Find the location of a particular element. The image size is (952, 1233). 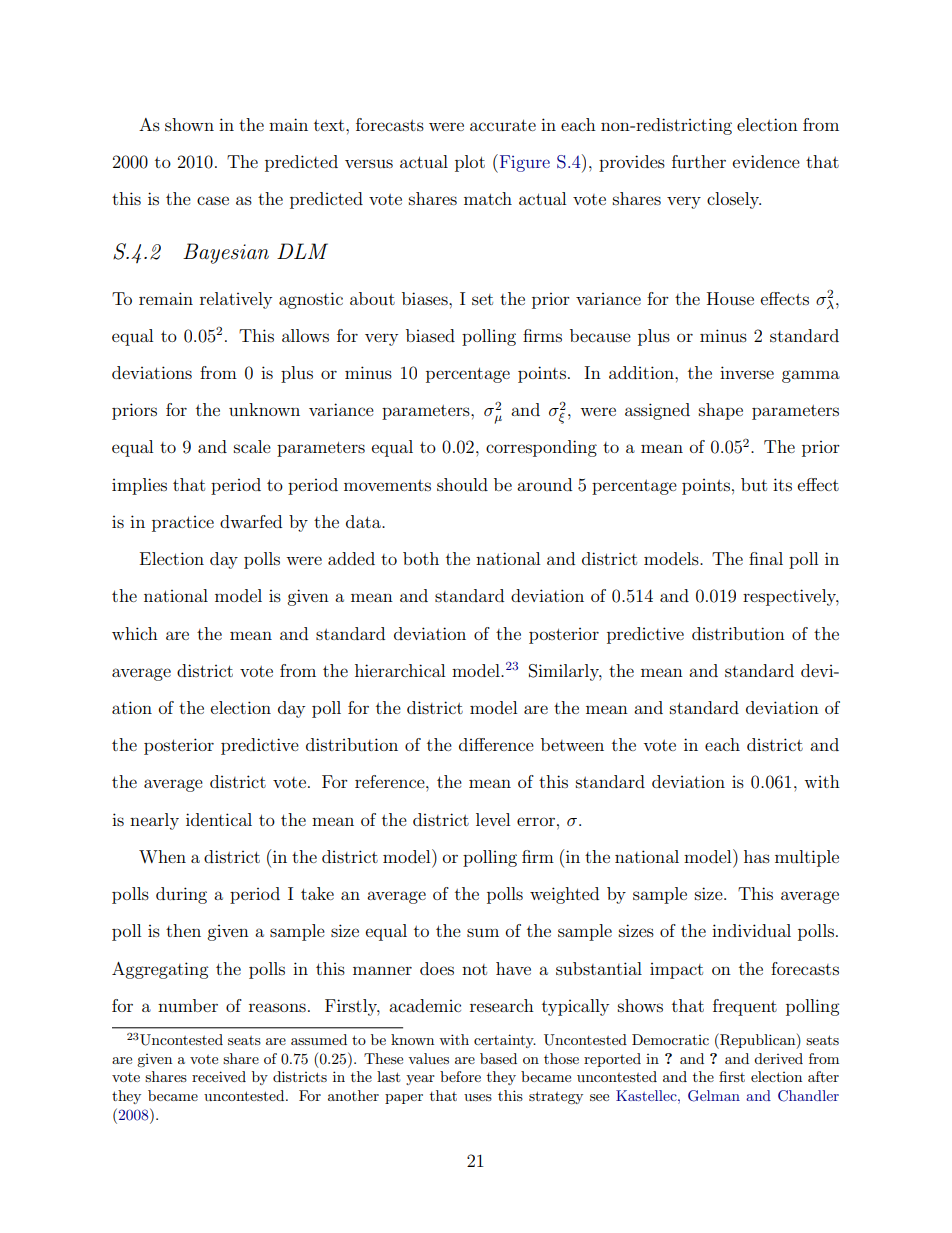

identical is located at coordinates (219, 819).
